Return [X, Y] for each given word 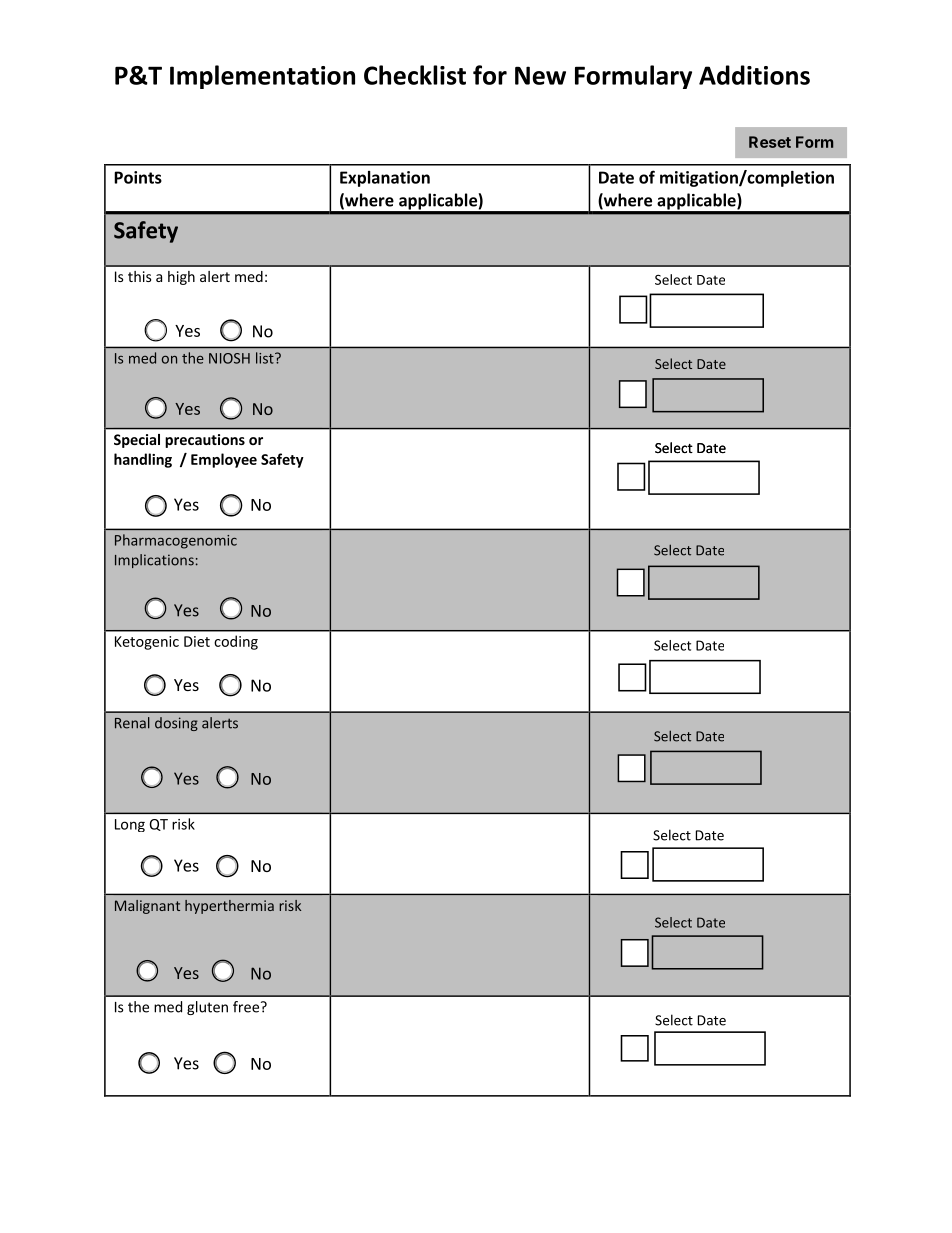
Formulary [633, 77]
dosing [176, 724]
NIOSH [229, 358]
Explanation [385, 179]
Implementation [262, 77]
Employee [224, 460]
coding [236, 642]
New [540, 75]
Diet [197, 641]
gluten [207, 1008]
